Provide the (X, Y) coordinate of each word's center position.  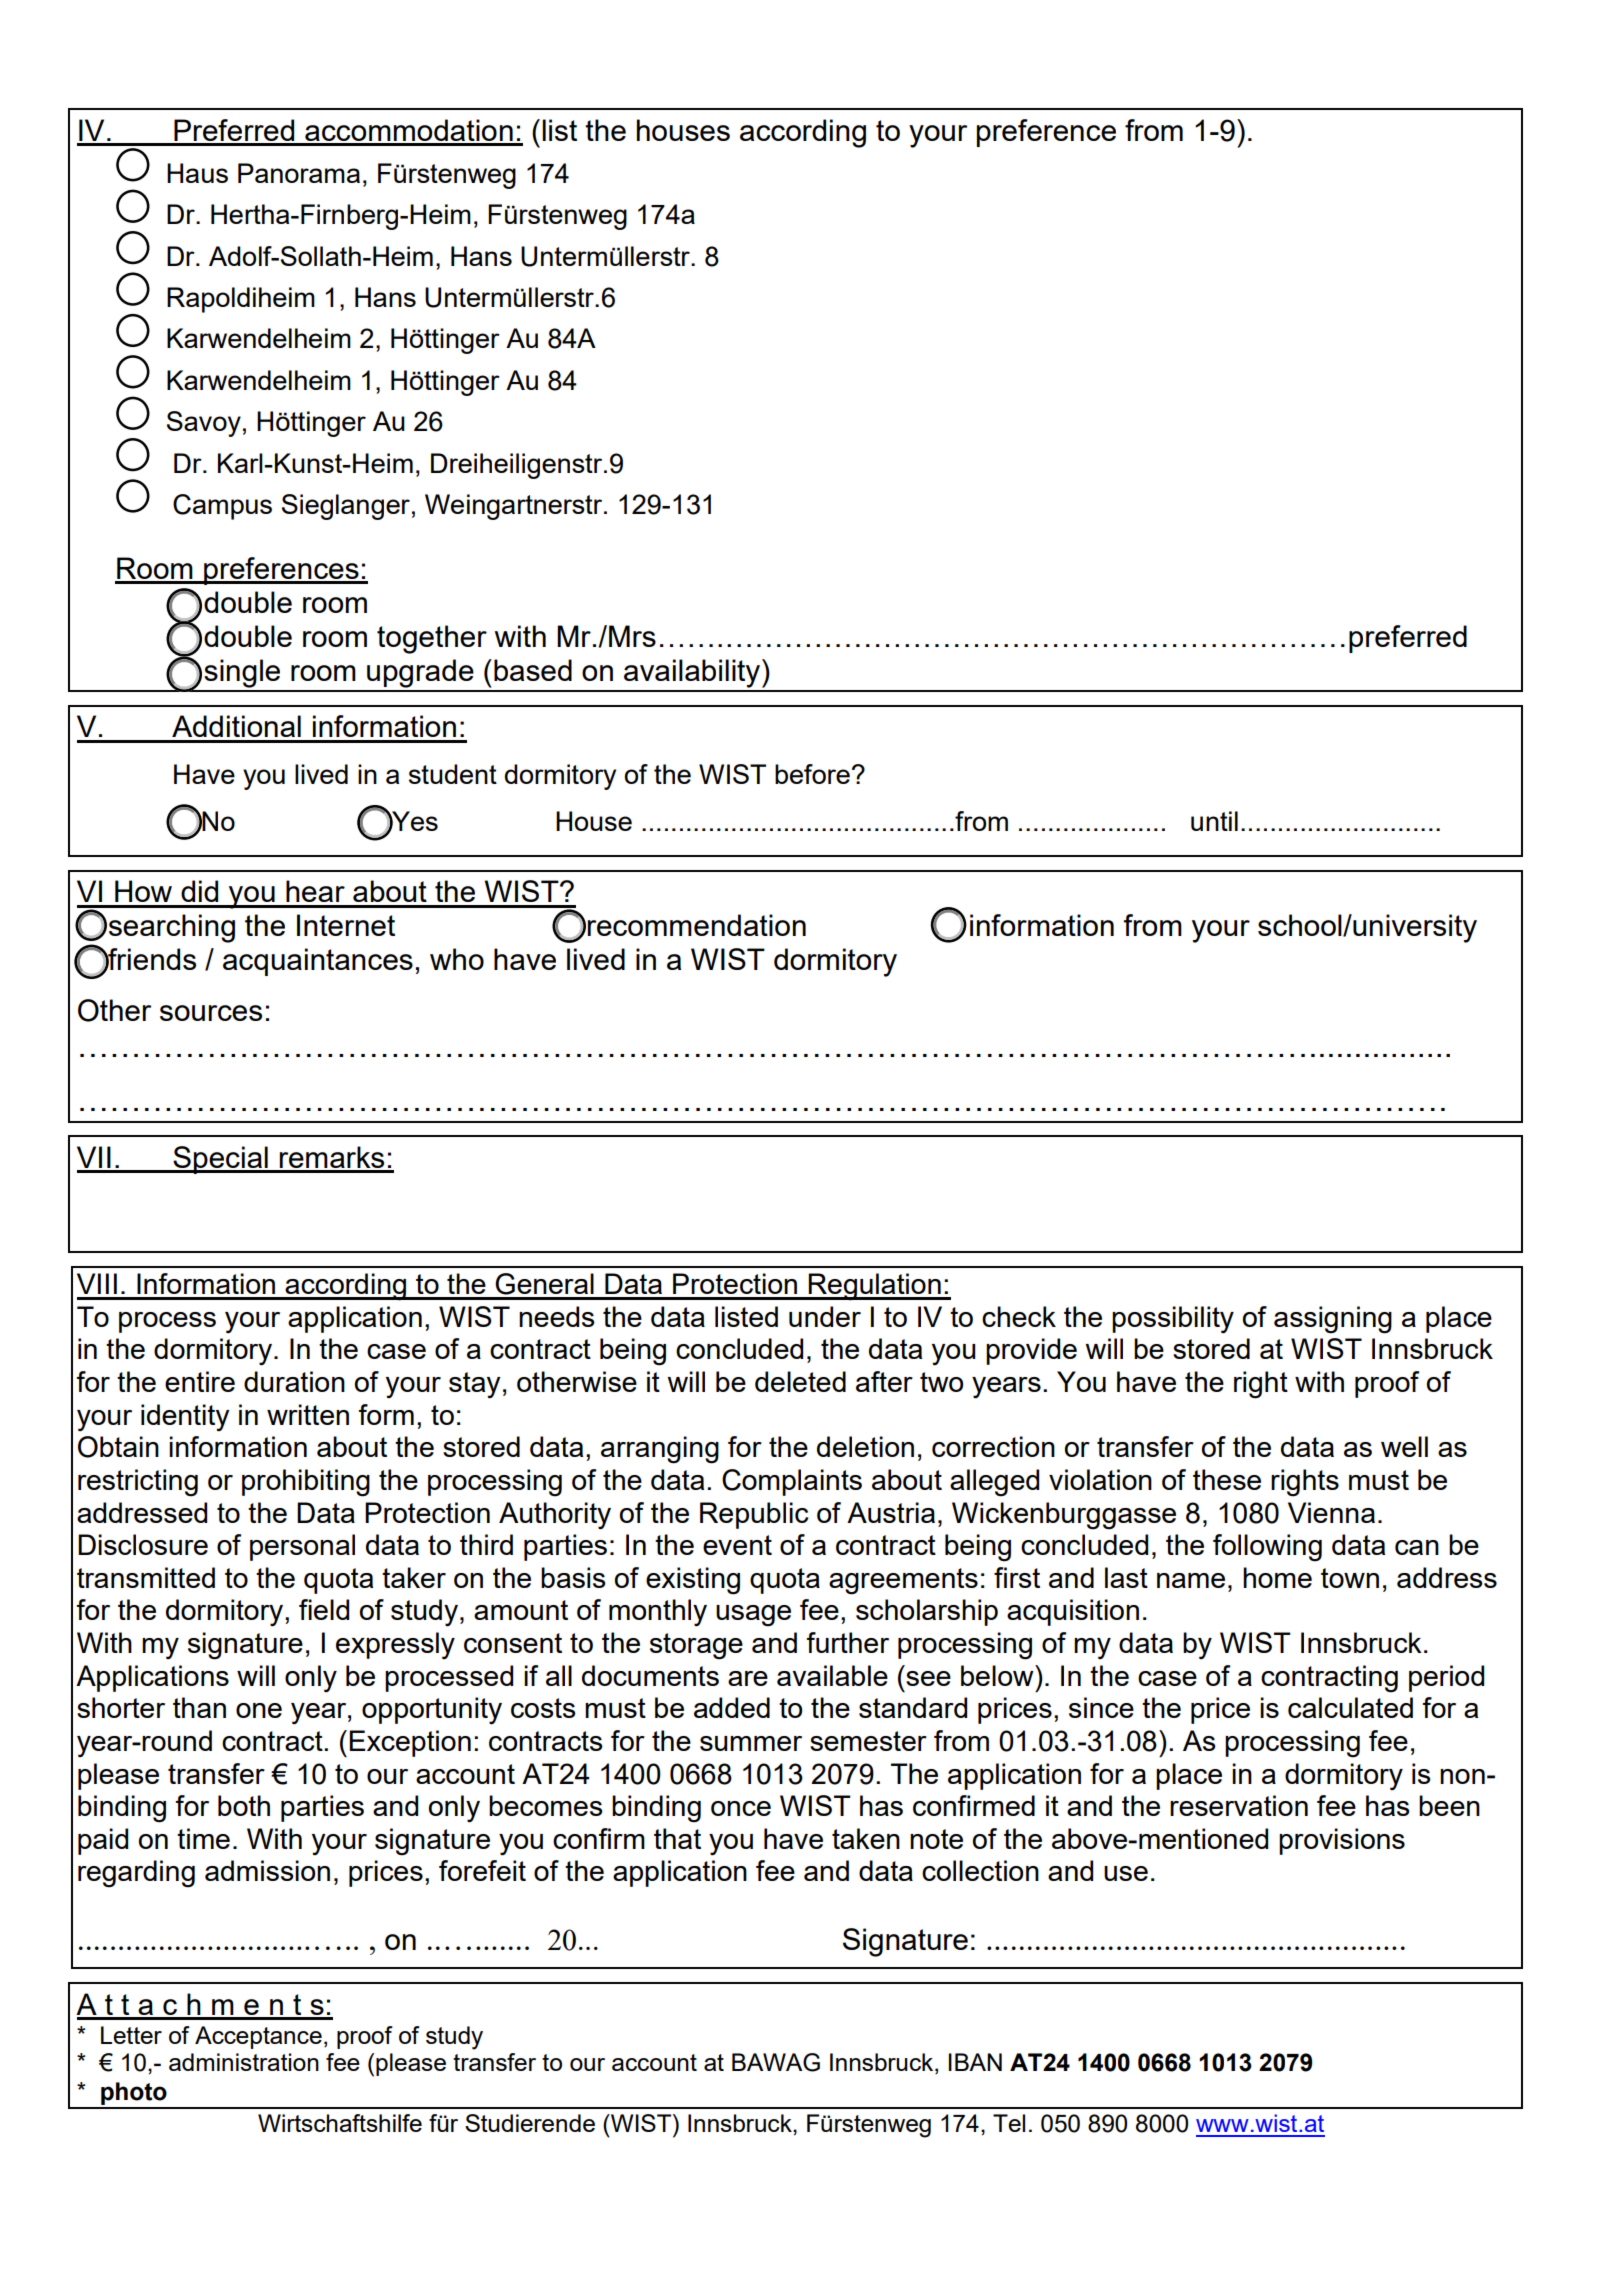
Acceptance (258, 2037)
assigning (1333, 1320)
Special (220, 1160)
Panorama (299, 173)
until (1214, 821)
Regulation (875, 1287)
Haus (197, 173)
